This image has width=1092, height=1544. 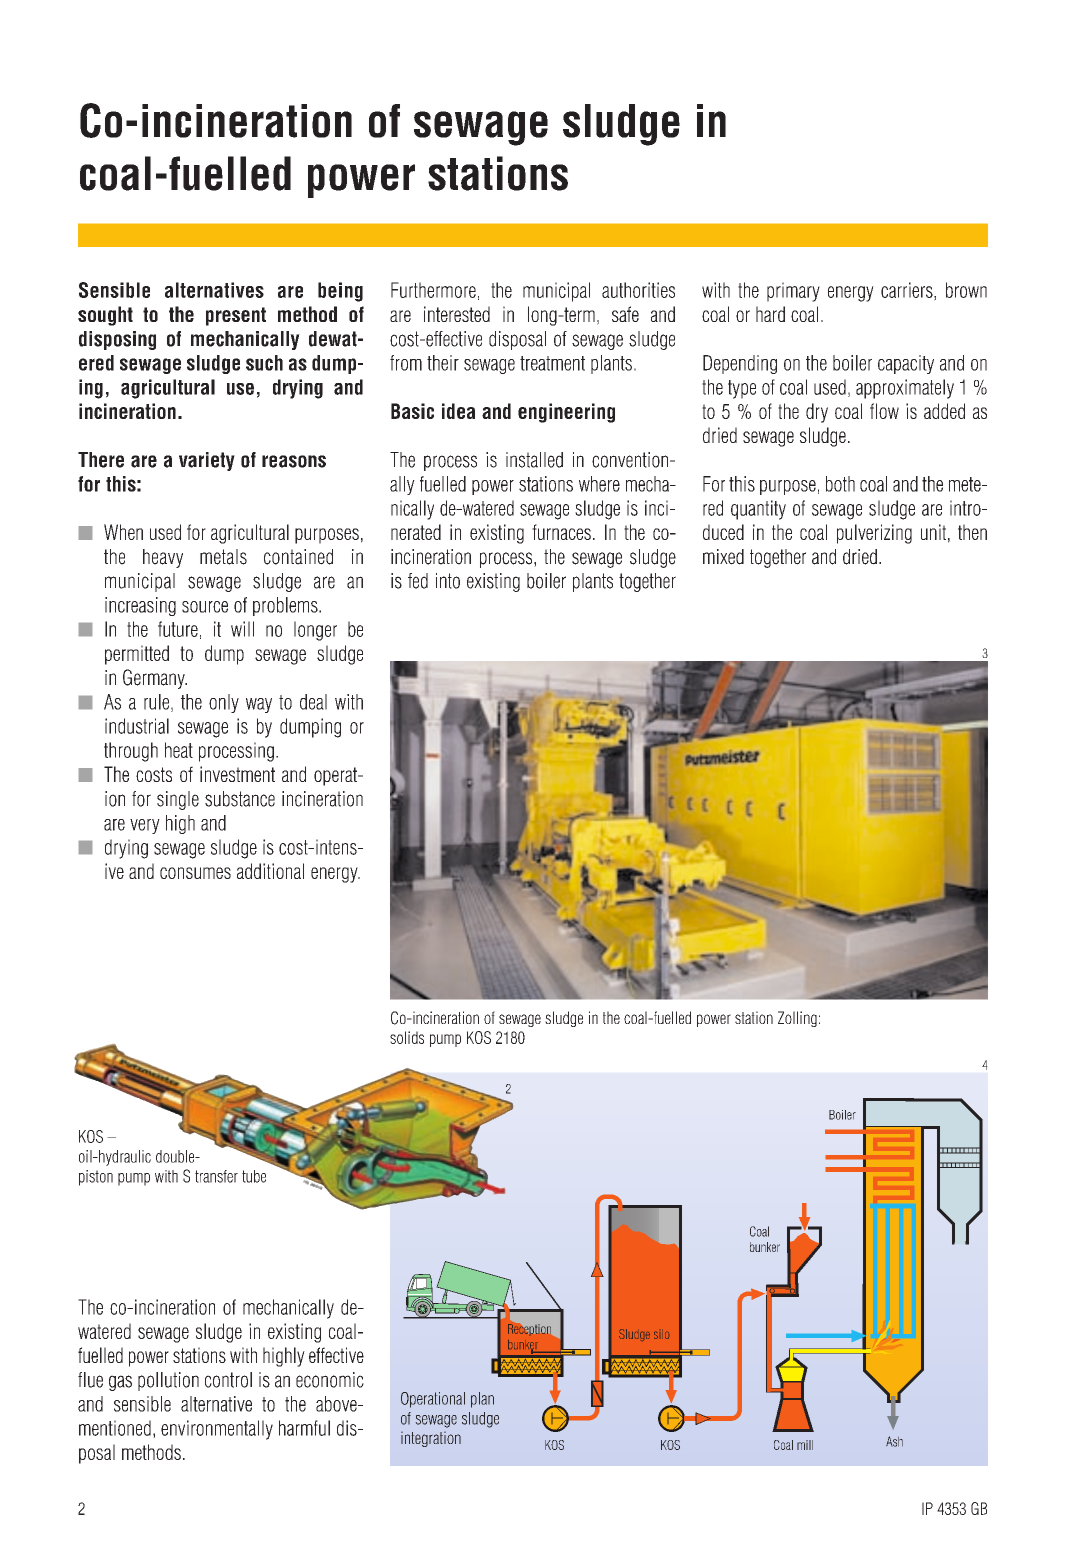 What do you see at coordinates (874, 534) in the image?
I see `pulverizing` at bounding box center [874, 534].
